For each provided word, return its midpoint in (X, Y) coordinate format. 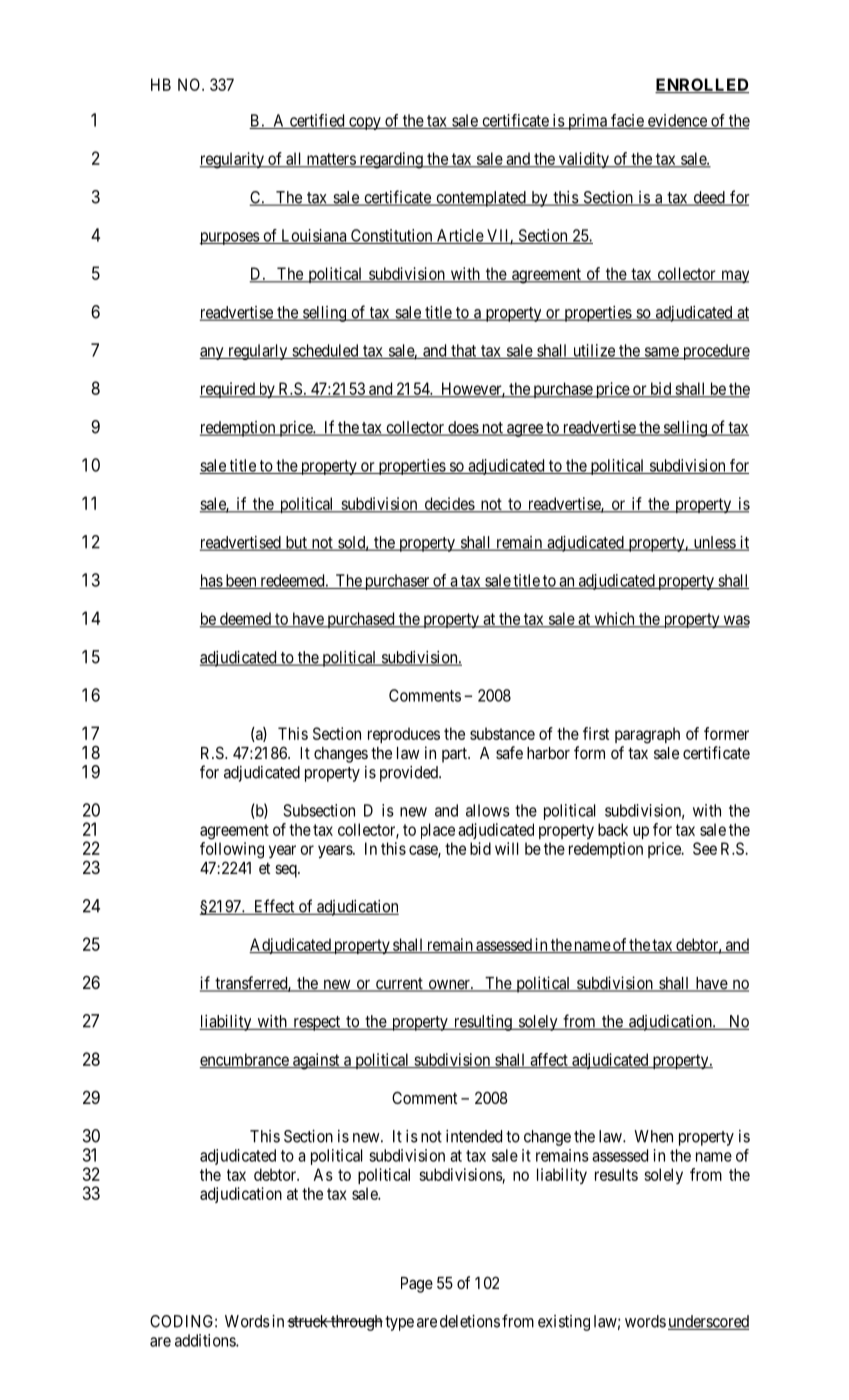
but (296, 543)
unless (714, 543)
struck (308, 1321)
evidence (677, 121)
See (705, 848)
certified (317, 121)
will (506, 848)
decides (449, 504)
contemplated (481, 199)
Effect (274, 907)
